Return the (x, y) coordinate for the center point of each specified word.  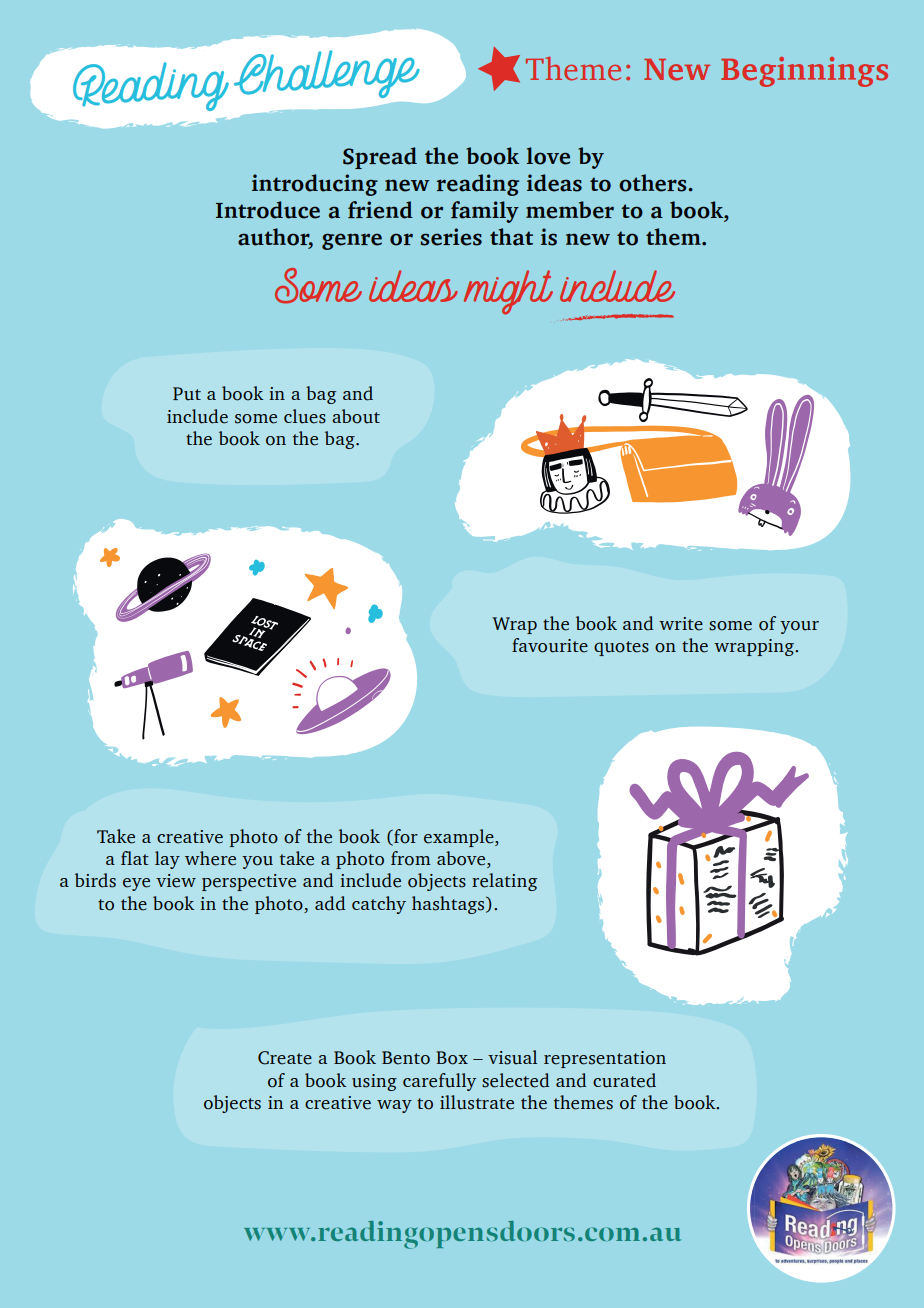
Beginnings (804, 72)
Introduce (268, 210)
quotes (621, 648)
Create (285, 1058)
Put (187, 394)
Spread (380, 158)
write (681, 624)
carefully (439, 1082)
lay (167, 860)
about (356, 416)
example (460, 838)
